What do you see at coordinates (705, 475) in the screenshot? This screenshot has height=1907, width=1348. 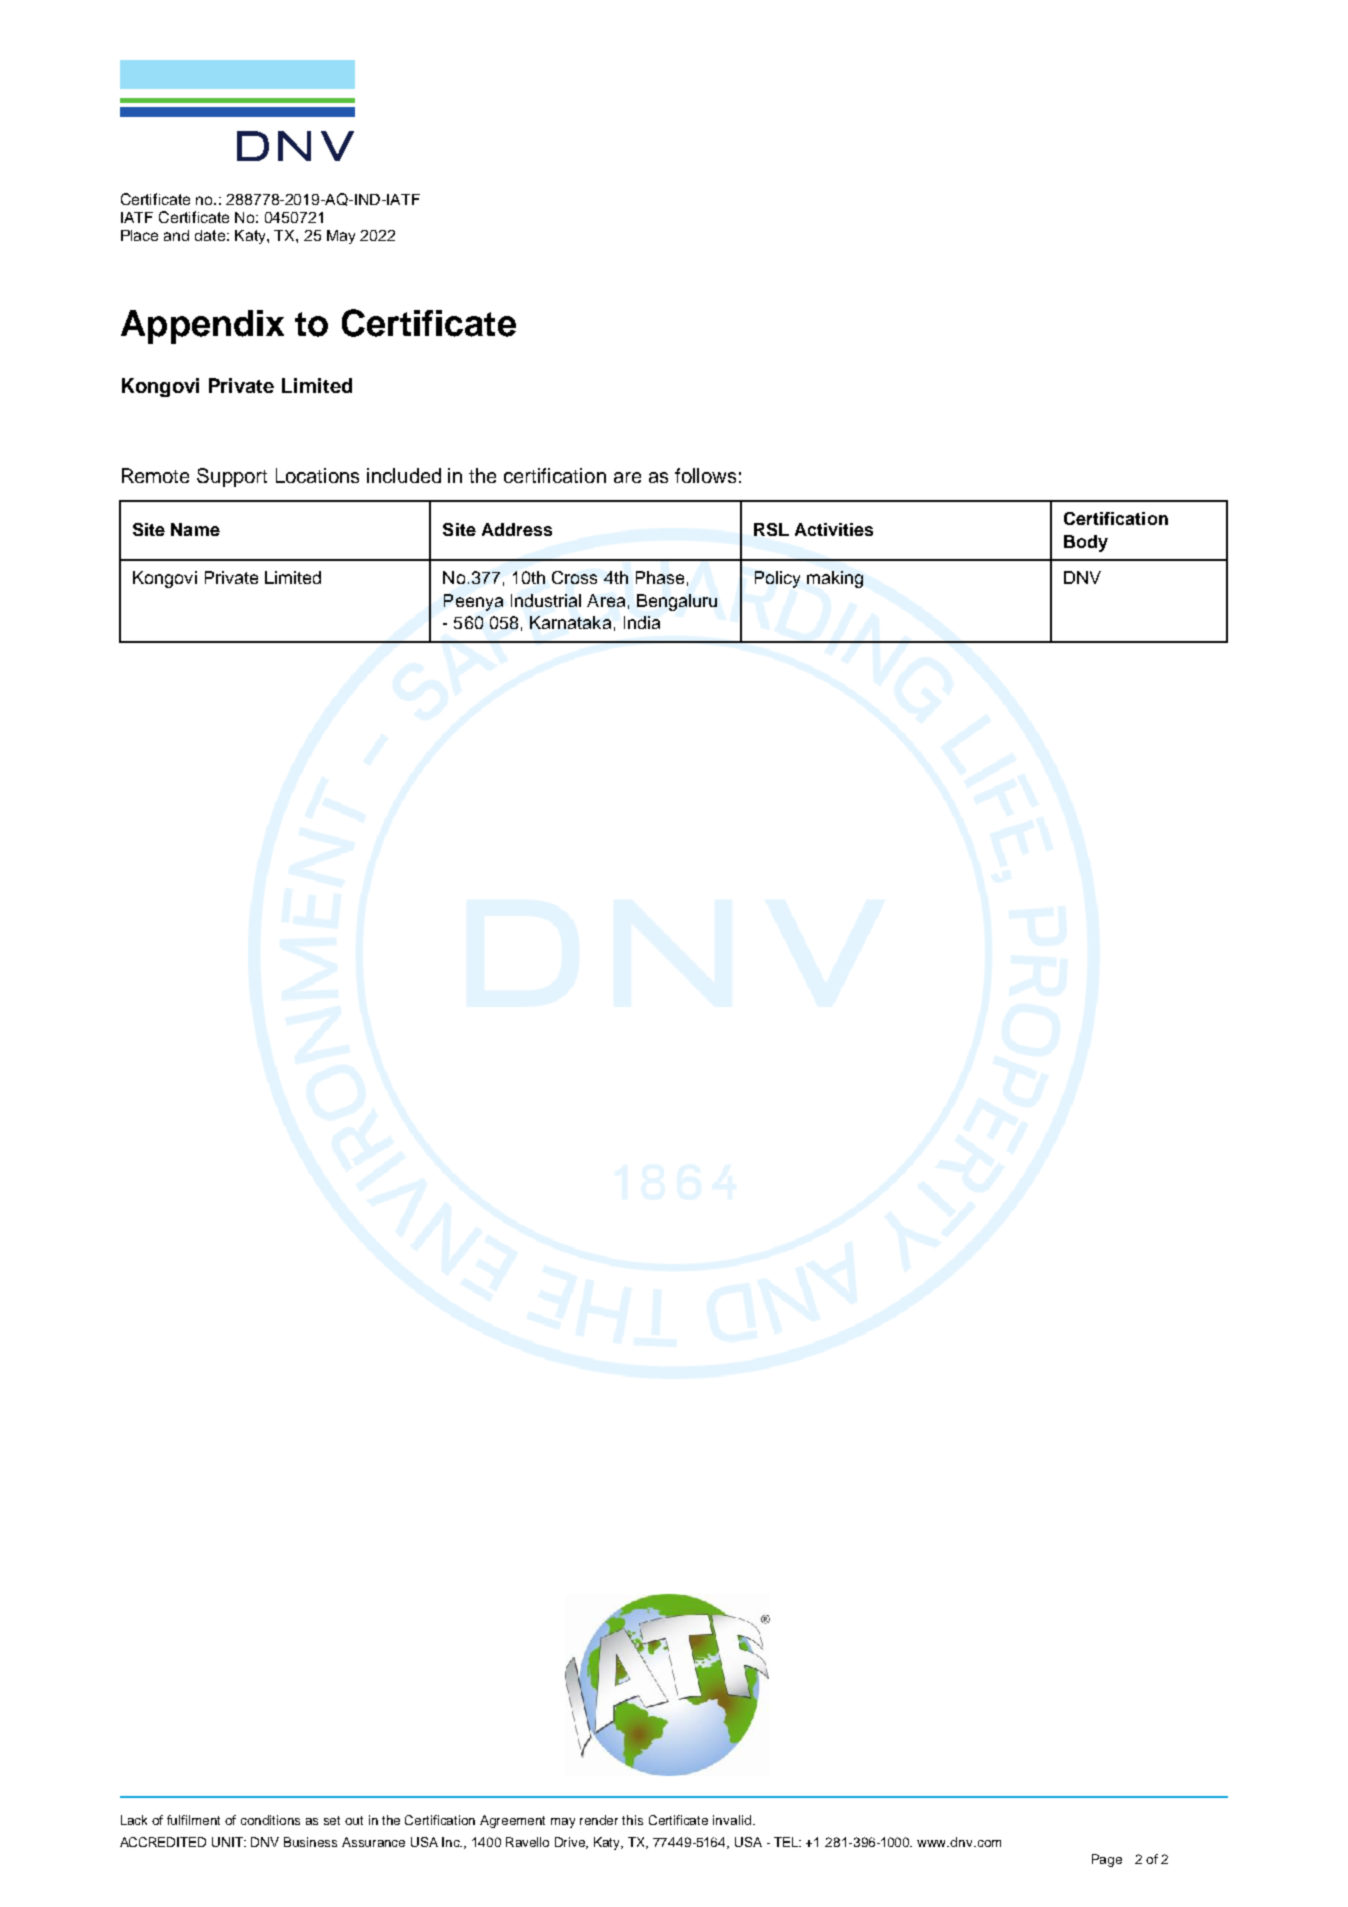 I see `follows` at bounding box center [705, 475].
